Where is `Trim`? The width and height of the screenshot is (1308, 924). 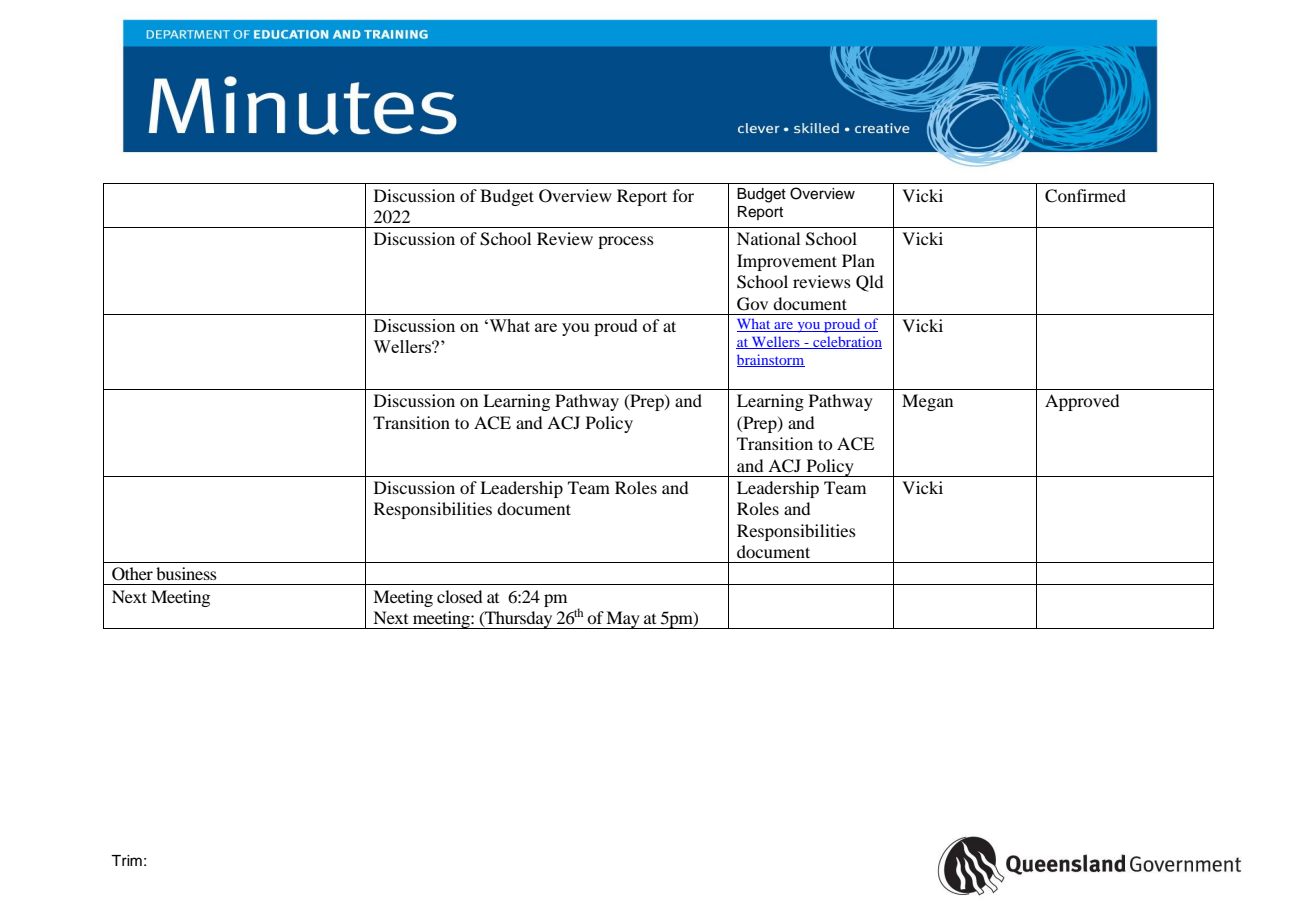 Trim is located at coordinates (126, 860).
